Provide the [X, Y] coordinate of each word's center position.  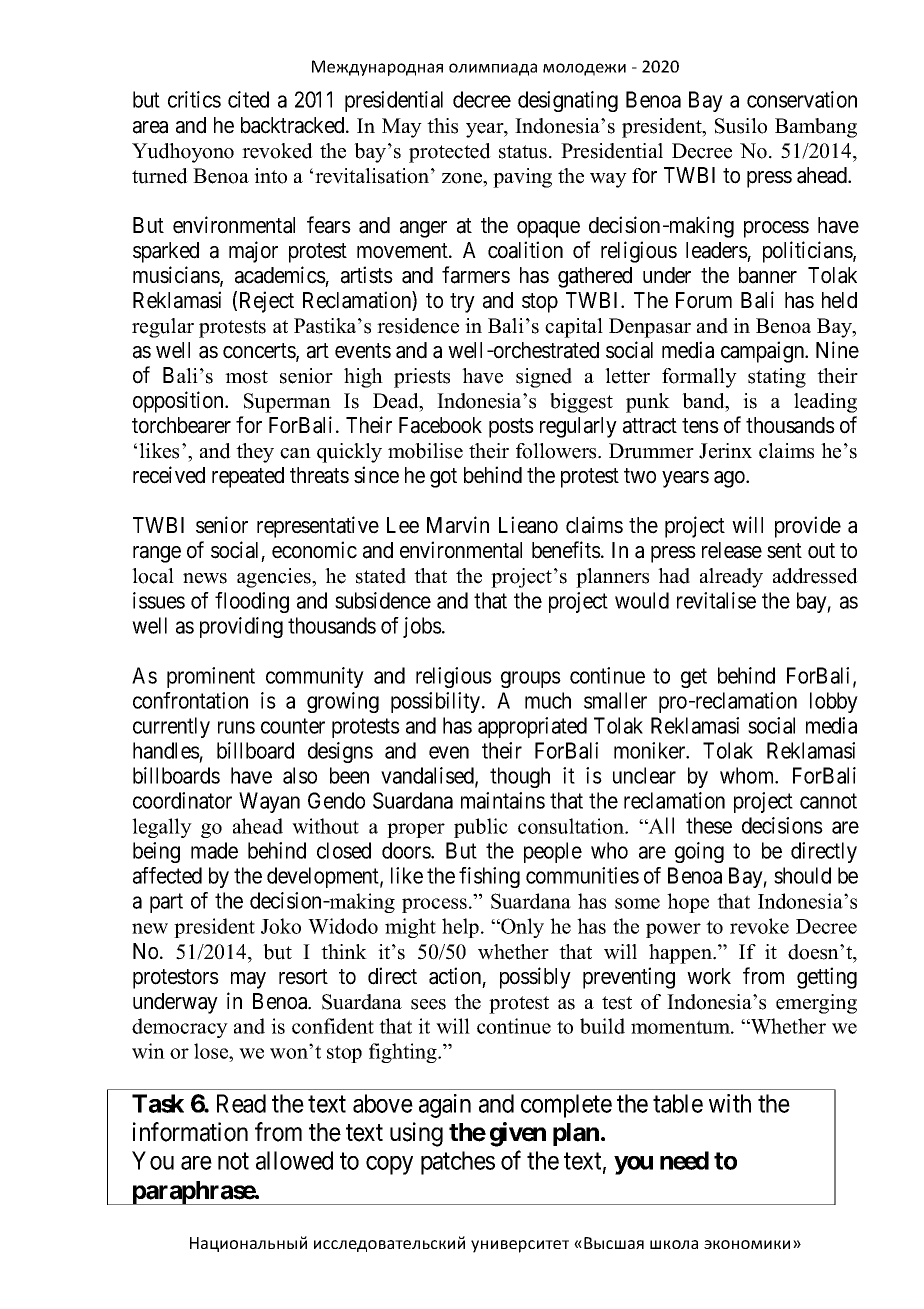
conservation [802, 99]
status [523, 152]
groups [531, 679]
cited [248, 99]
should [802, 875]
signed [544, 378]
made [214, 850]
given [518, 1134]
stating [777, 378]
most [246, 377]
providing [241, 627]
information [190, 1132]
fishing [489, 877]
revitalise [716, 600]
